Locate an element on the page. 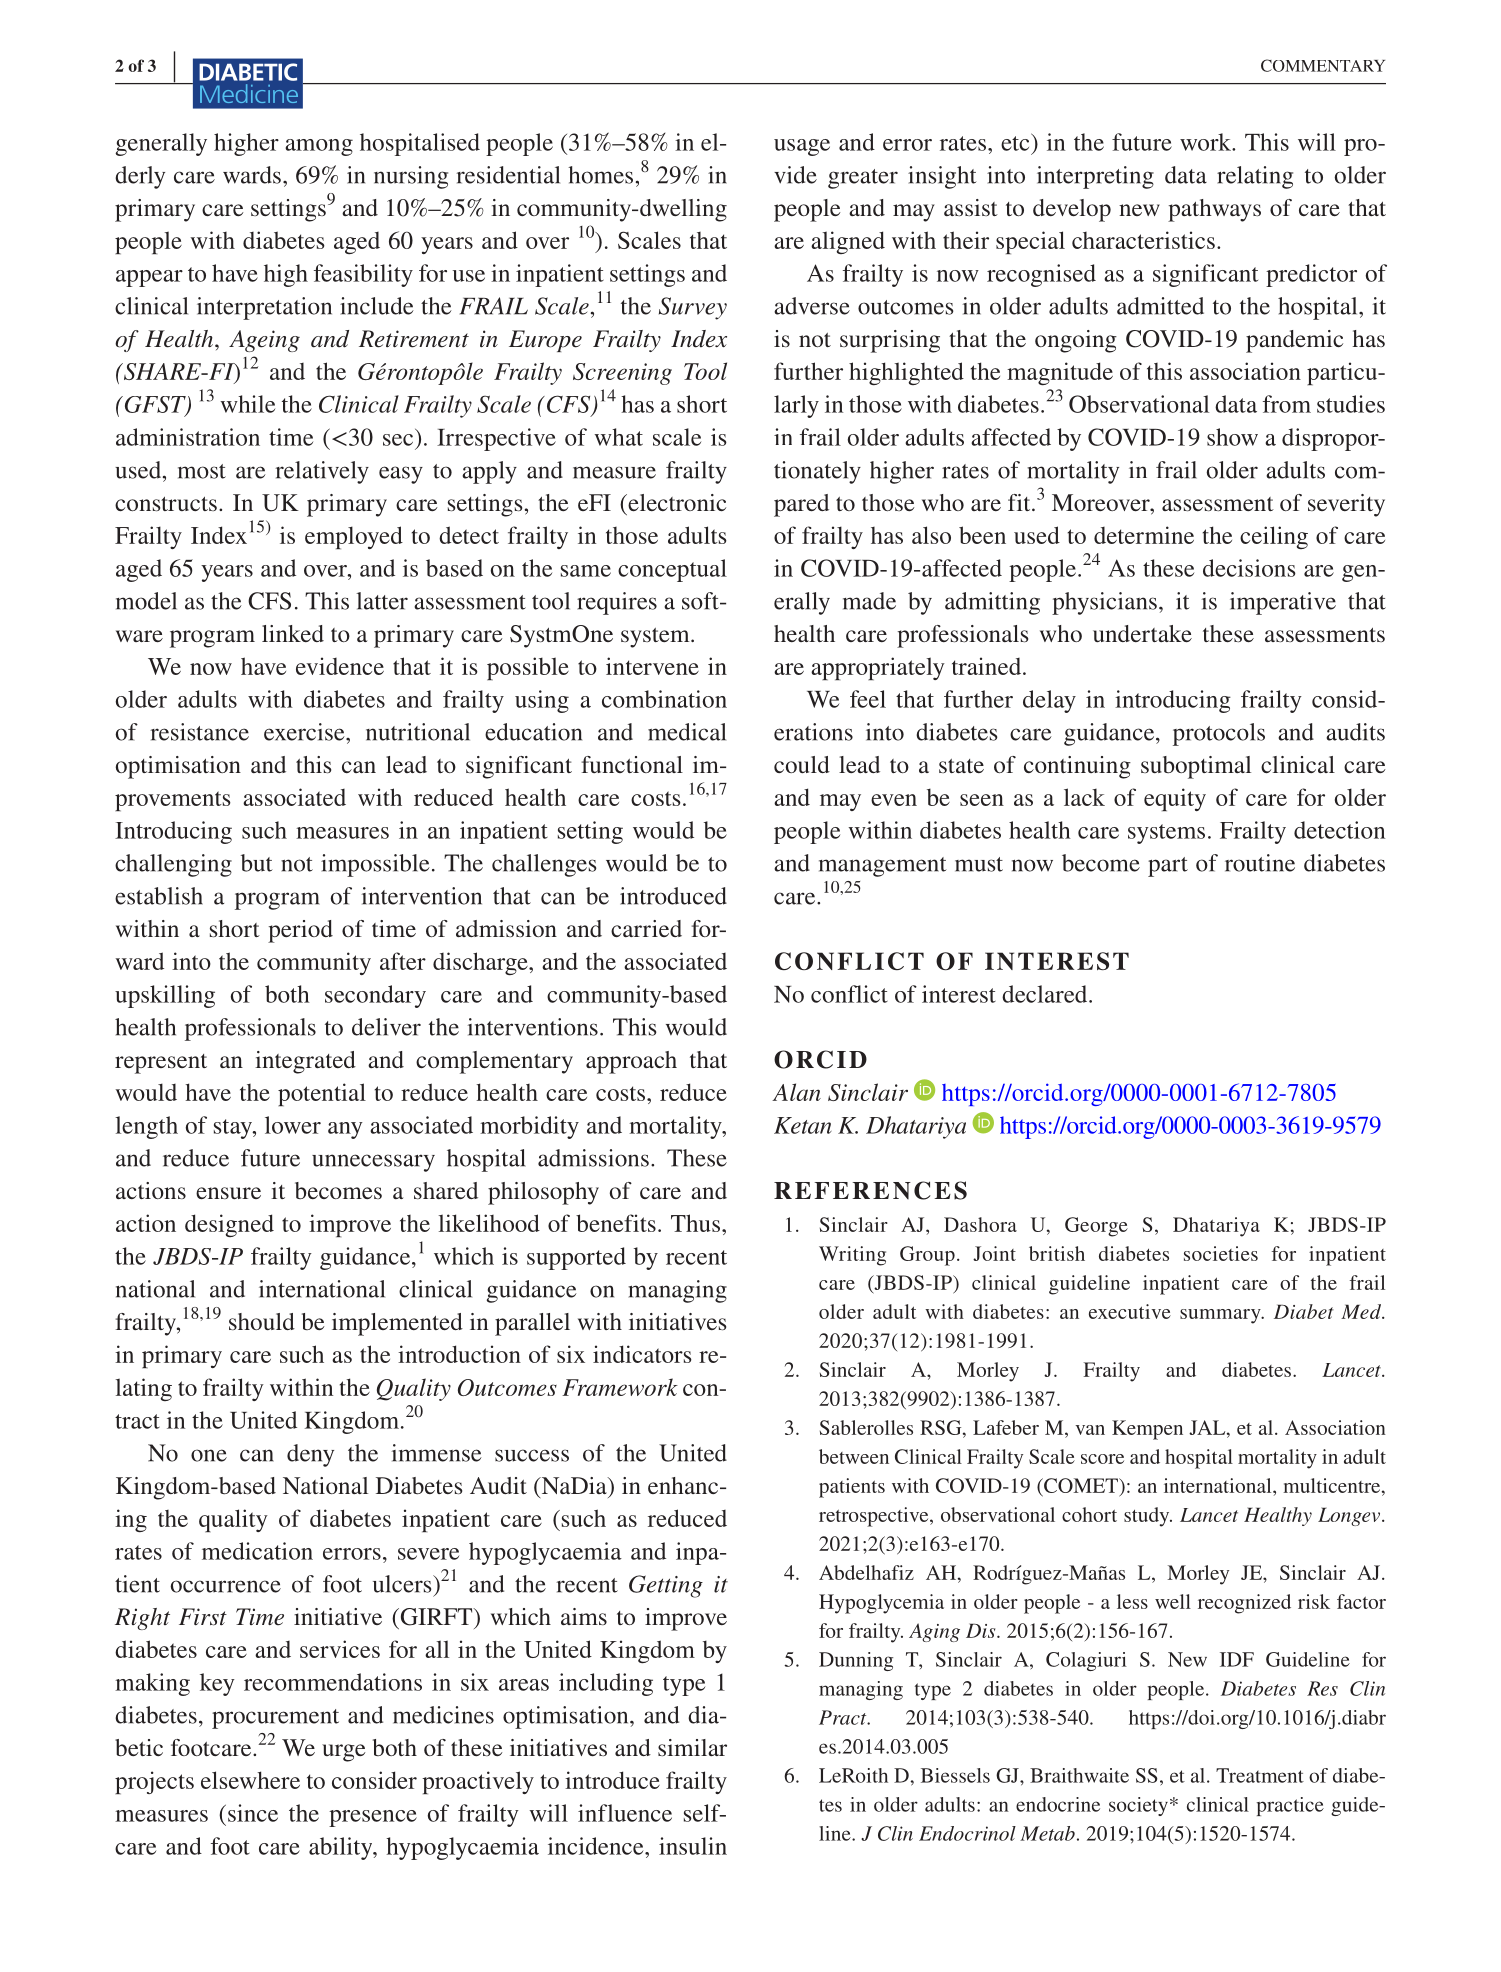  since is located at coordinates (253, 1813).
